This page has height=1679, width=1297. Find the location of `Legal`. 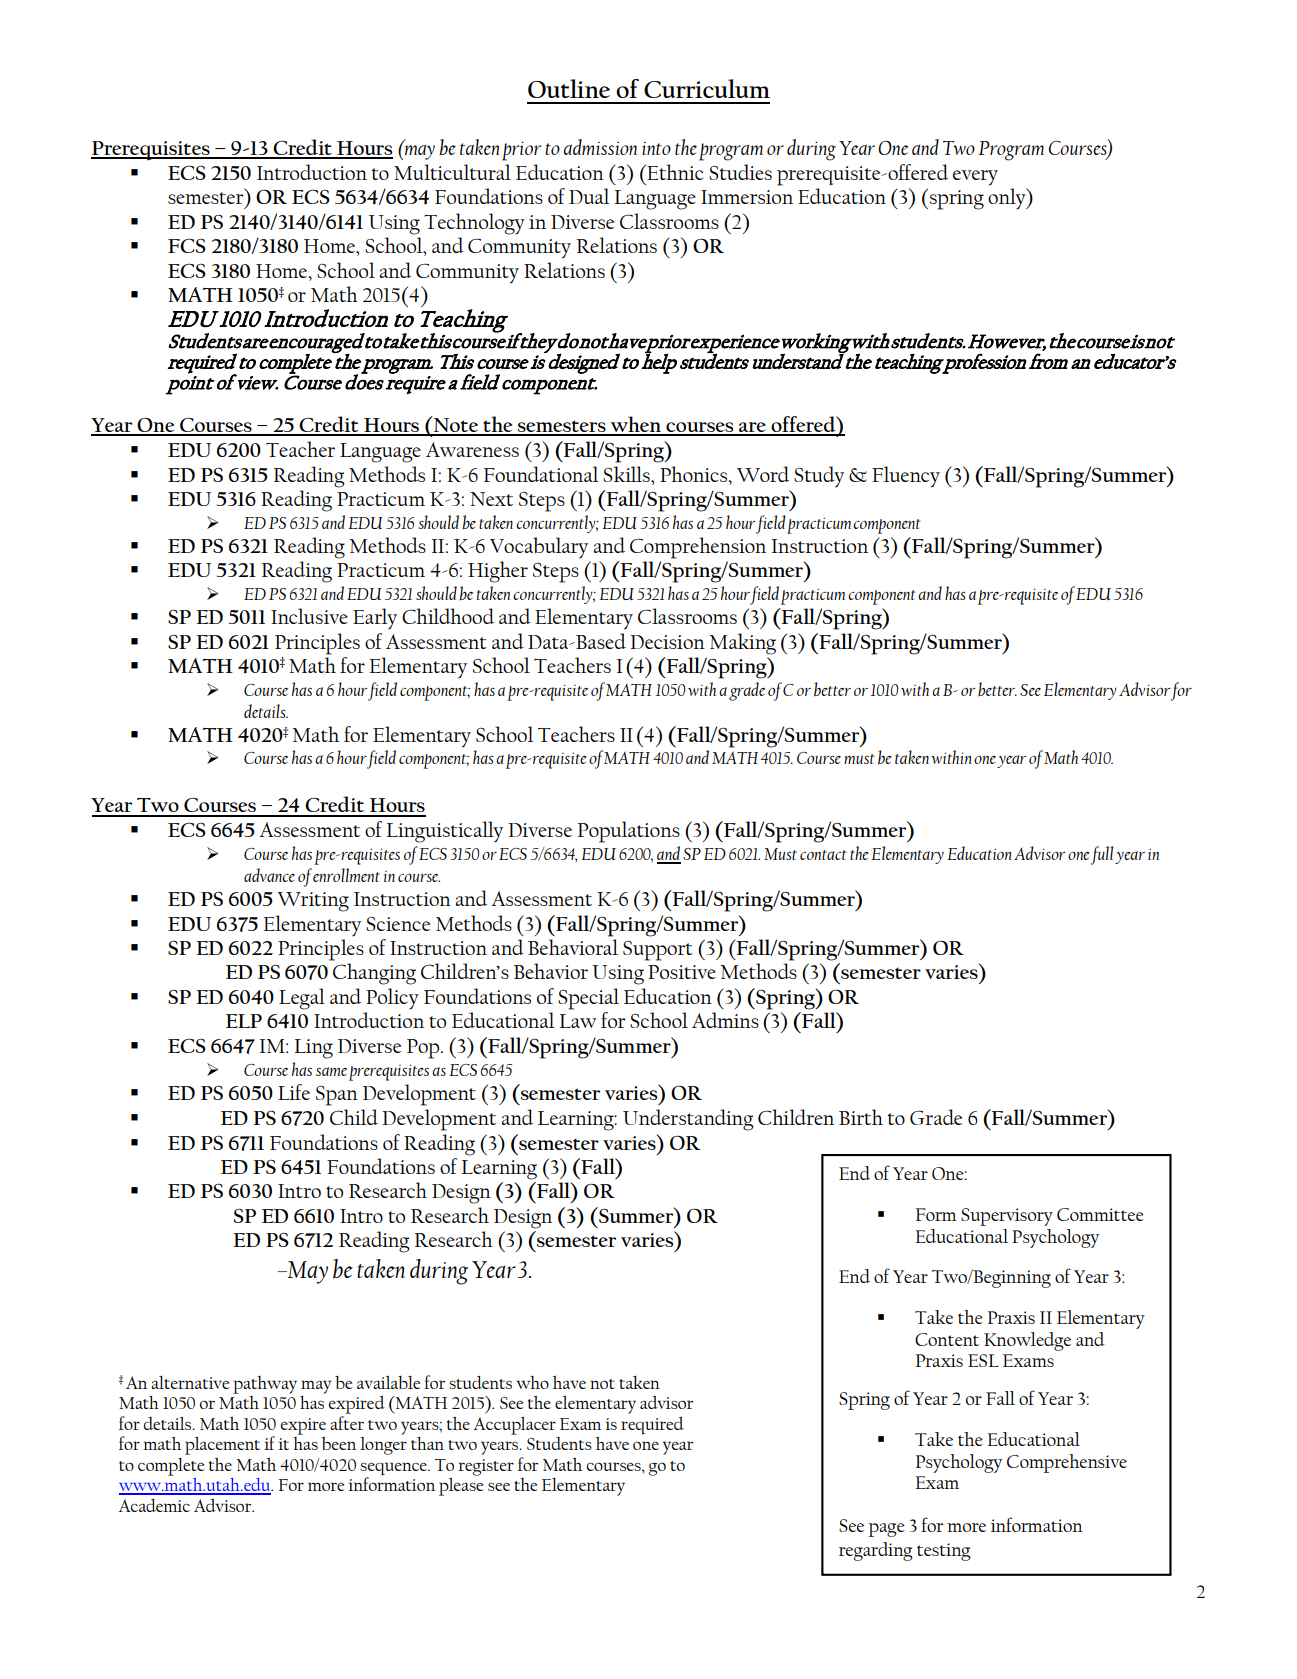

Legal is located at coordinates (302, 999).
